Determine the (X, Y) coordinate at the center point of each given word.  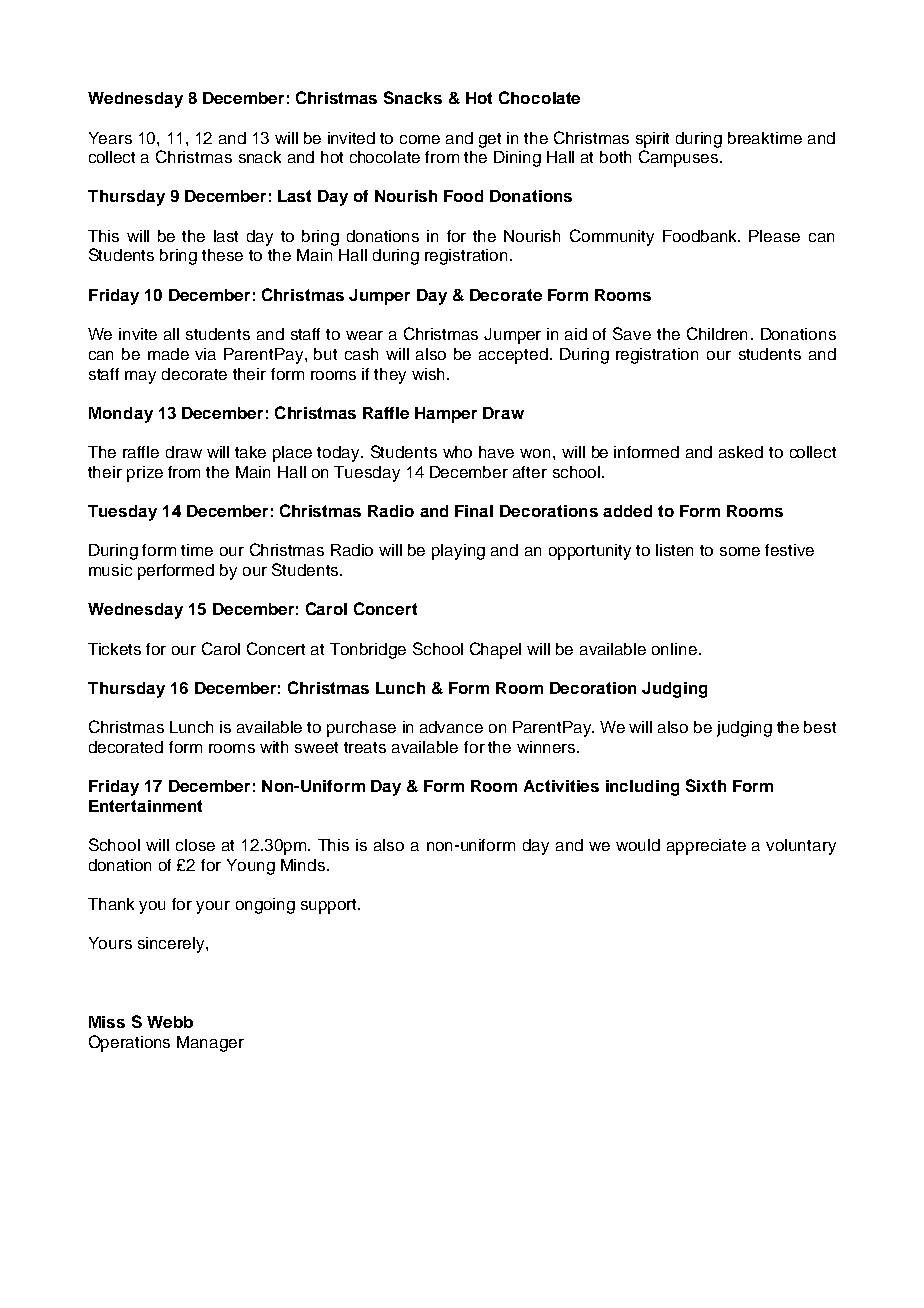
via (205, 354)
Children (717, 333)
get (490, 140)
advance (451, 727)
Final (474, 511)
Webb (170, 1022)
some (740, 551)
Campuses (680, 158)
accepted (513, 356)
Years (110, 138)
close (195, 845)
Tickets (114, 649)
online (674, 649)
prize (145, 474)
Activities (561, 786)
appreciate (706, 847)
